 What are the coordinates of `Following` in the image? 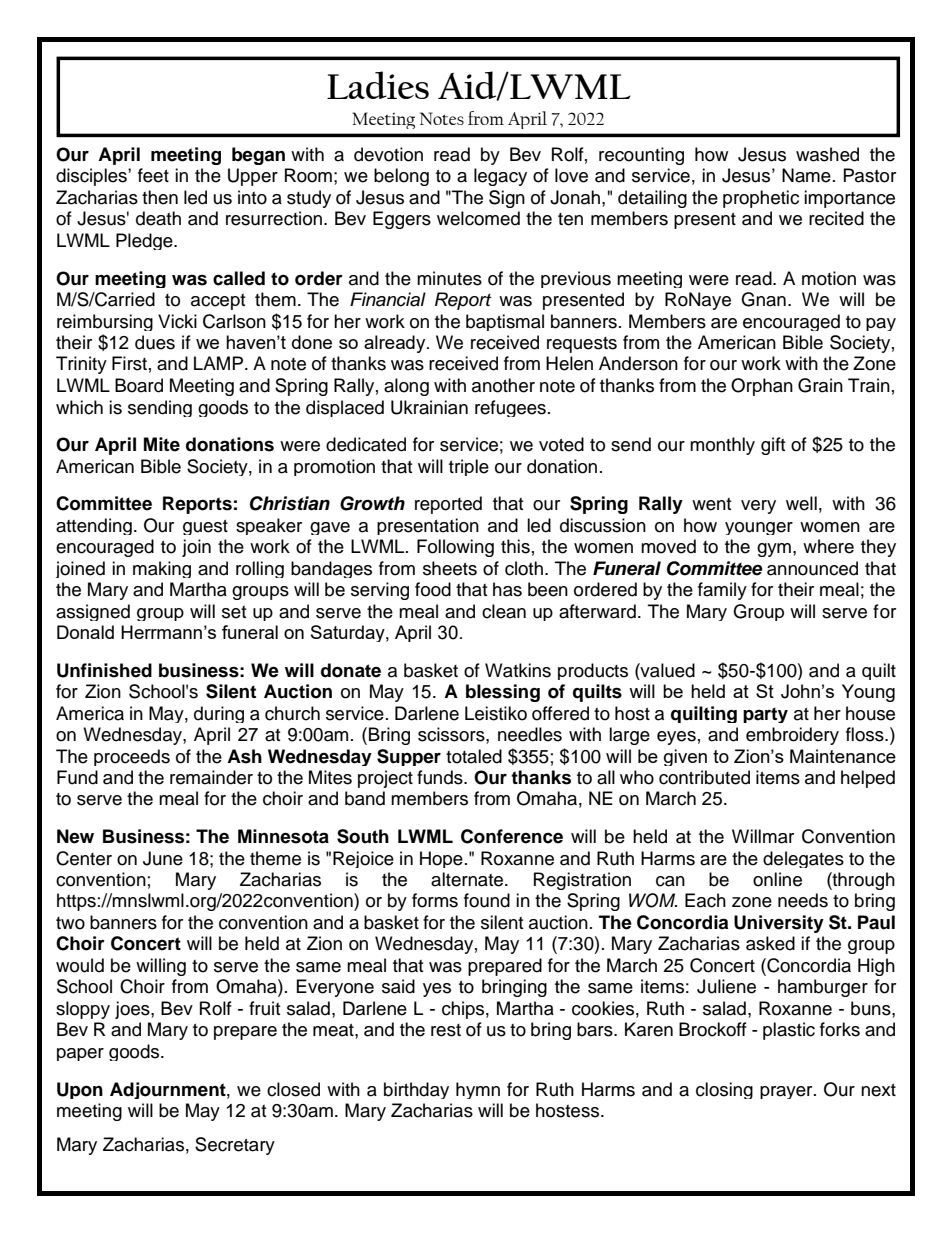 It's located at (455, 548).
